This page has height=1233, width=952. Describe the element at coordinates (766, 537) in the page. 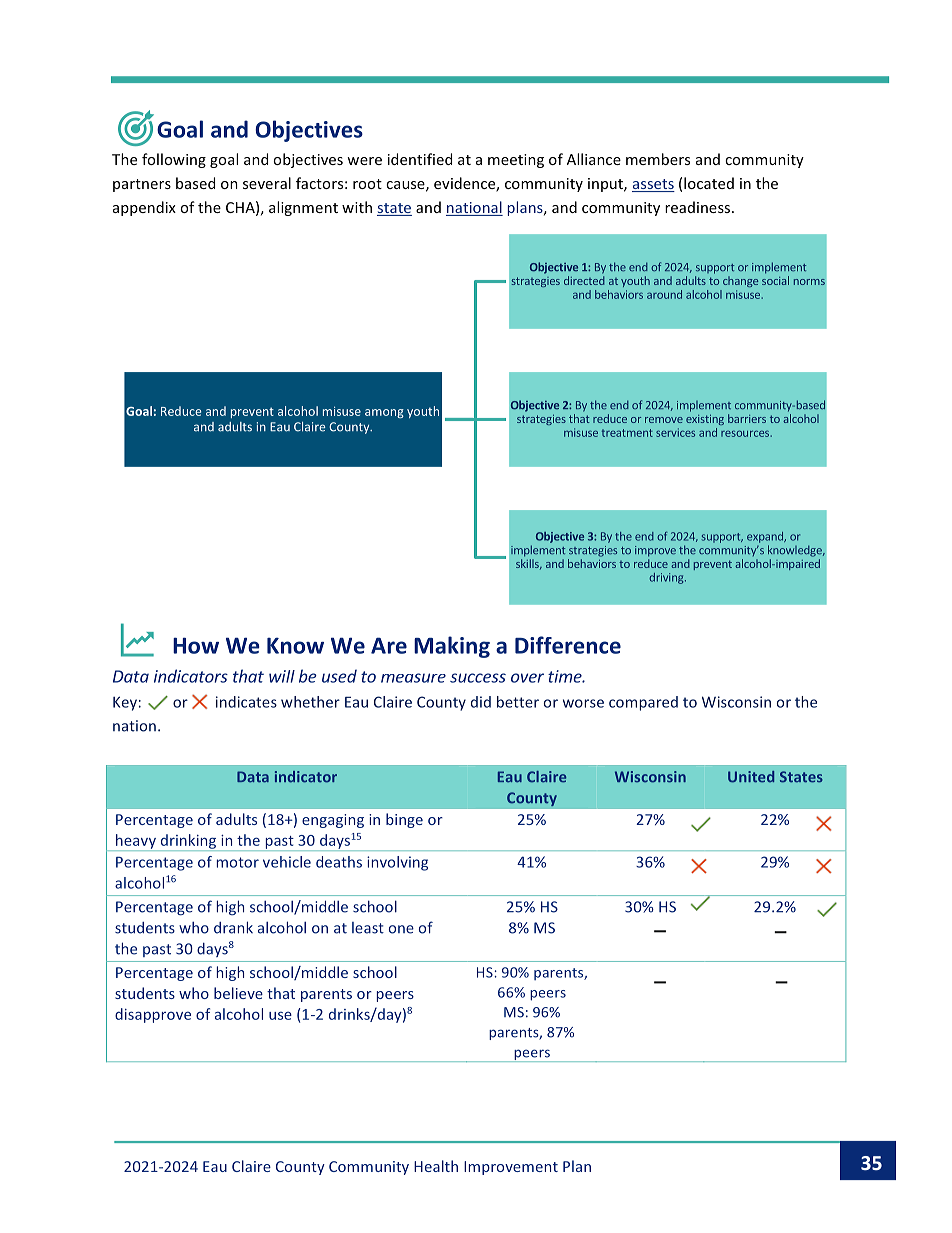

I see `expand` at that location.
